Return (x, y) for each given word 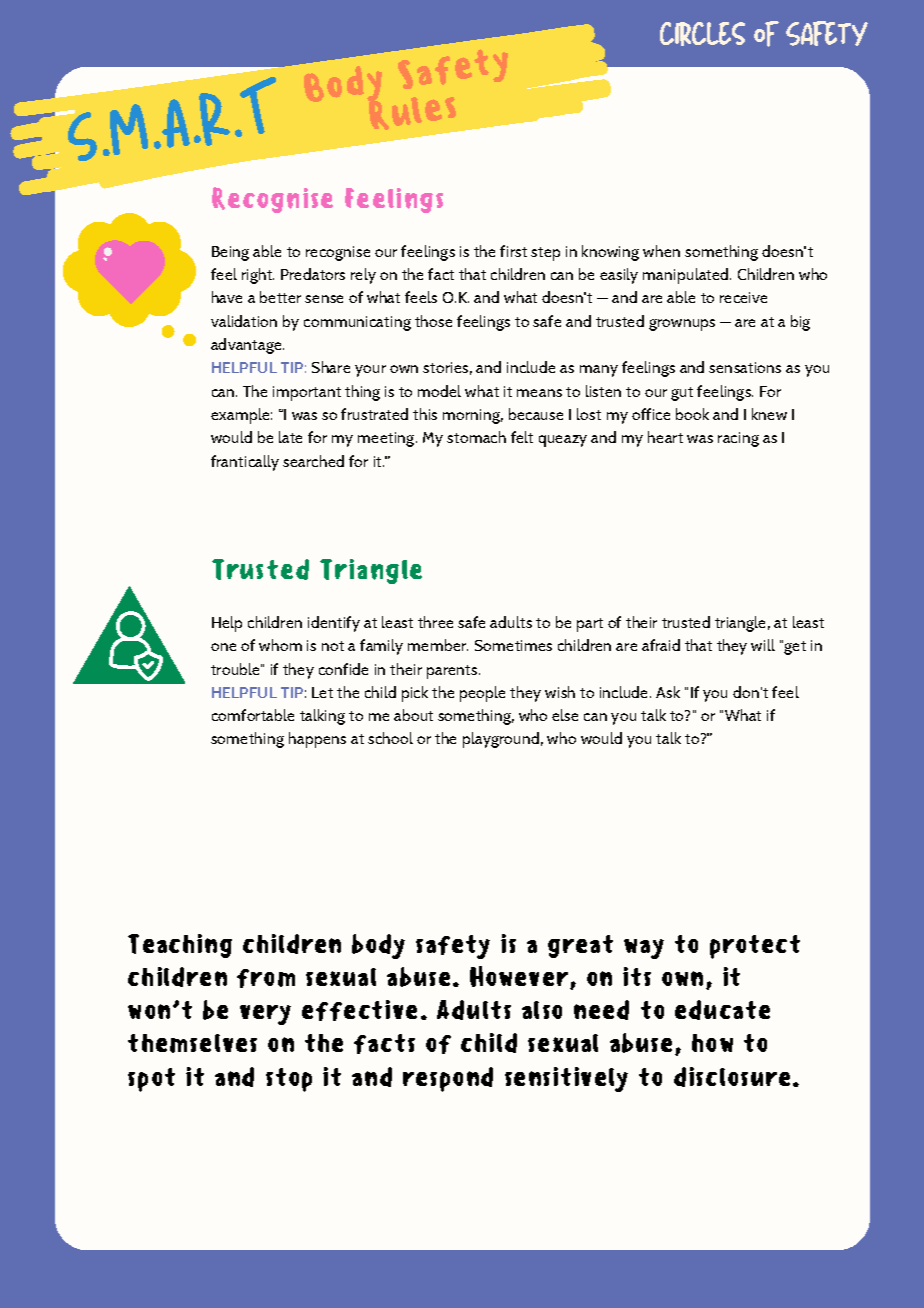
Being (230, 253)
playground (501, 740)
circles (702, 34)
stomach (476, 437)
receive (743, 297)
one (223, 647)
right (258, 276)
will (763, 645)
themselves (192, 1043)
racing (738, 439)
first (513, 251)
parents (452, 672)
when (661, 251)
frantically (245, 463)
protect (755, 947)
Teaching (180, 946)
